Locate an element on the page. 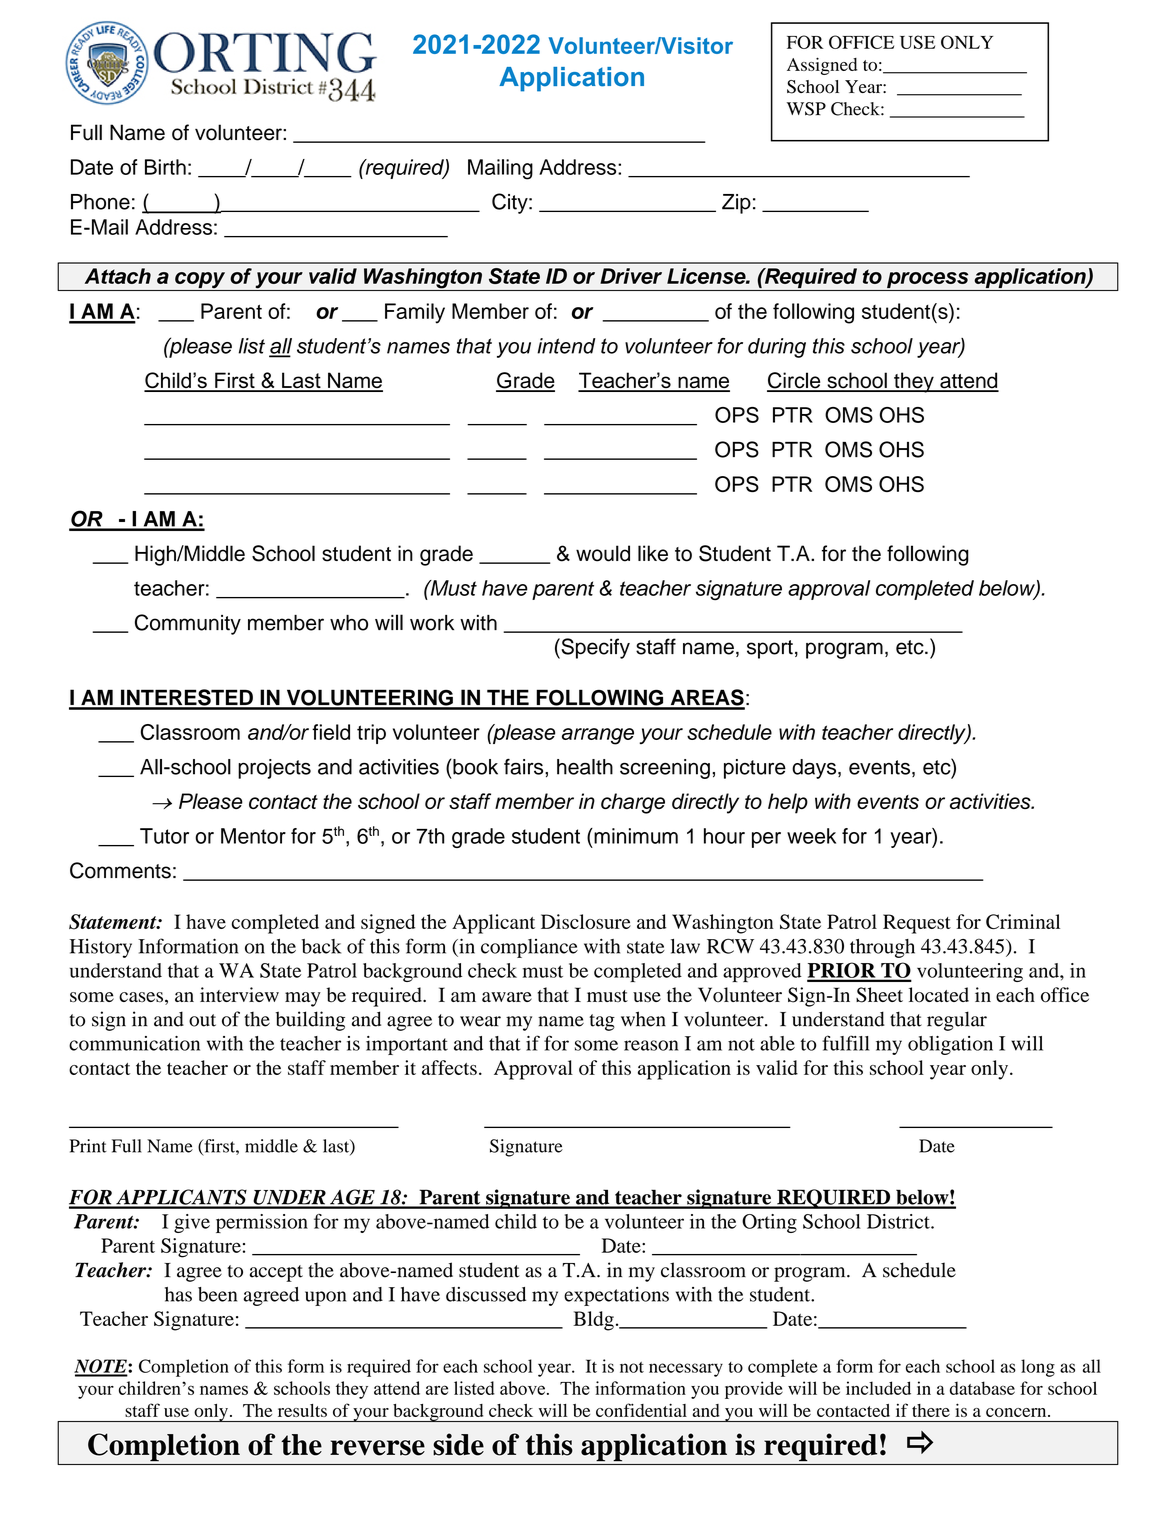 The image size is (1176, 1522). week is located at coordinates (811, 836).
